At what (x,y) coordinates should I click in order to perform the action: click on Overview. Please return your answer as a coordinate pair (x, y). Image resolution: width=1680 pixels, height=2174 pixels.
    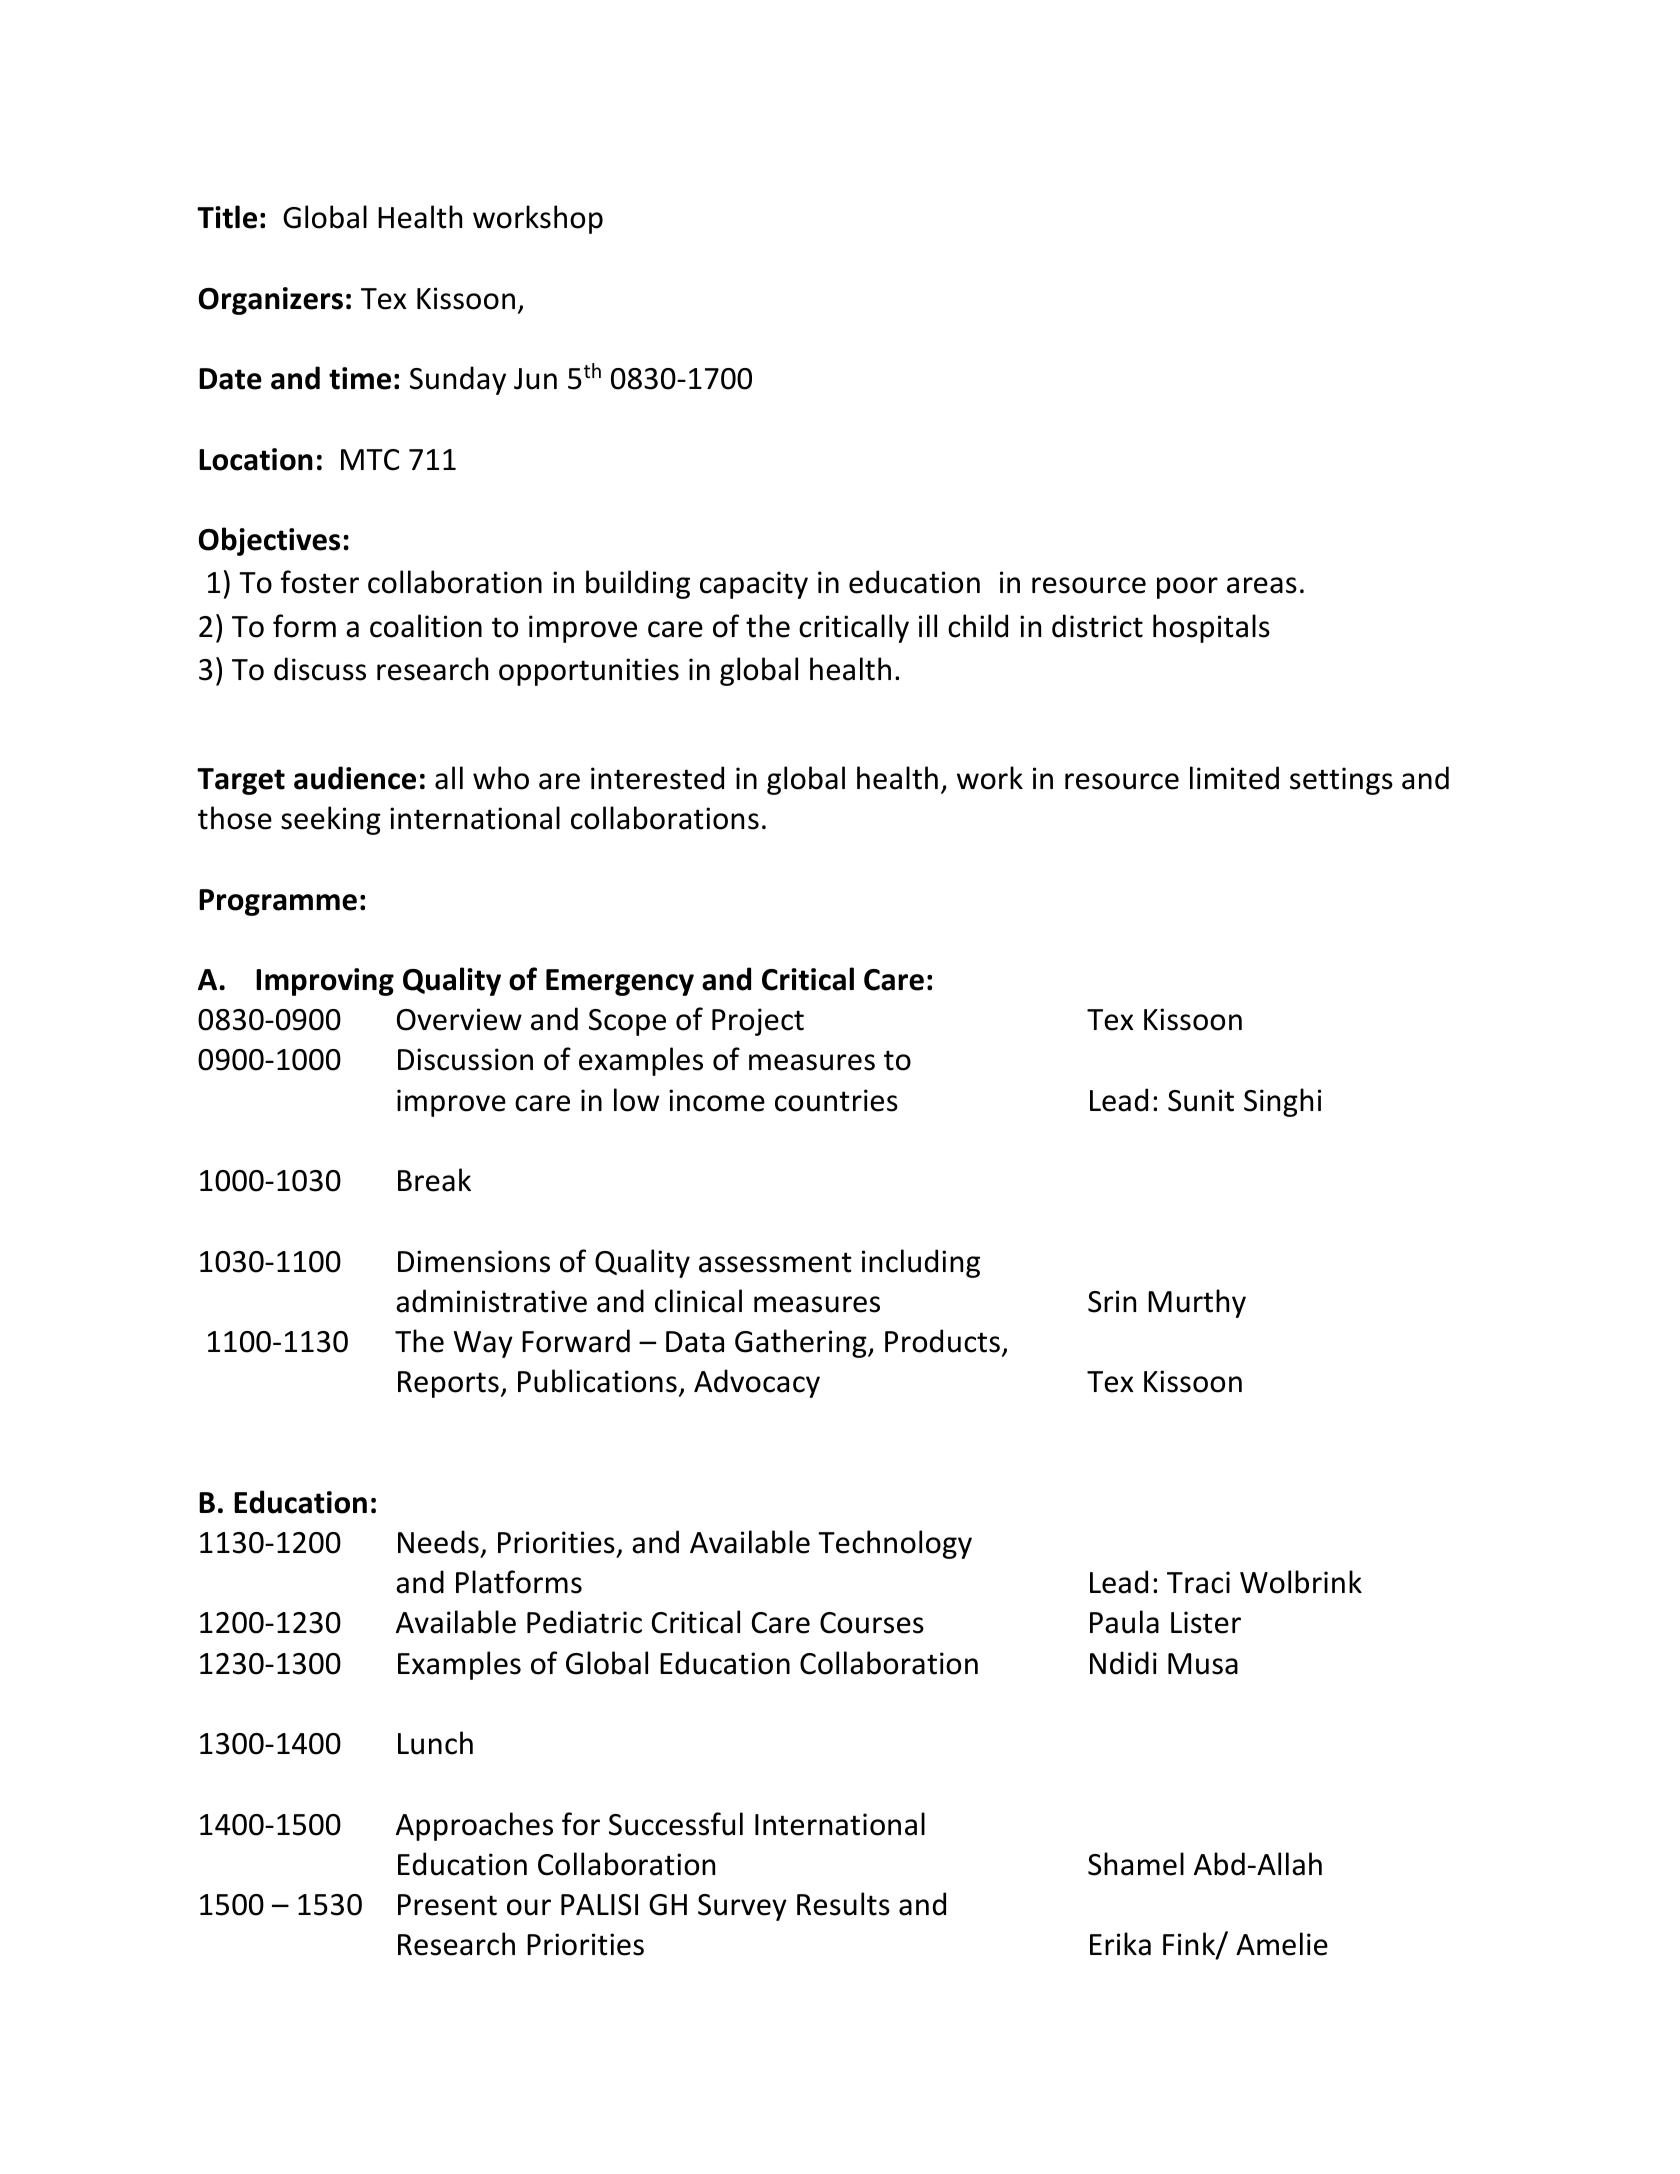
    Looking at the image, I should click on (459, 1019).
